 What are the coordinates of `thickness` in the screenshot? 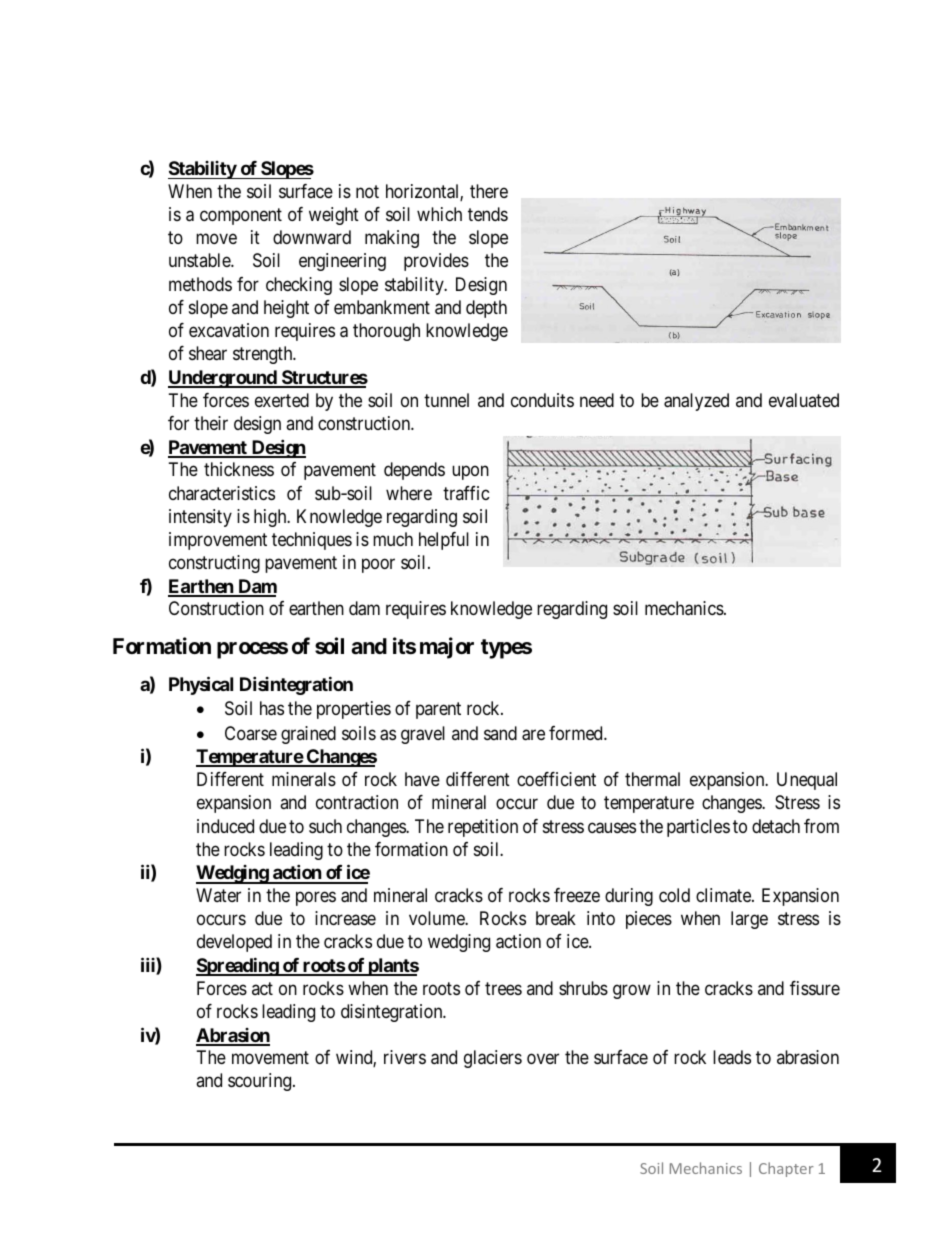 It's located at (239, 469).
